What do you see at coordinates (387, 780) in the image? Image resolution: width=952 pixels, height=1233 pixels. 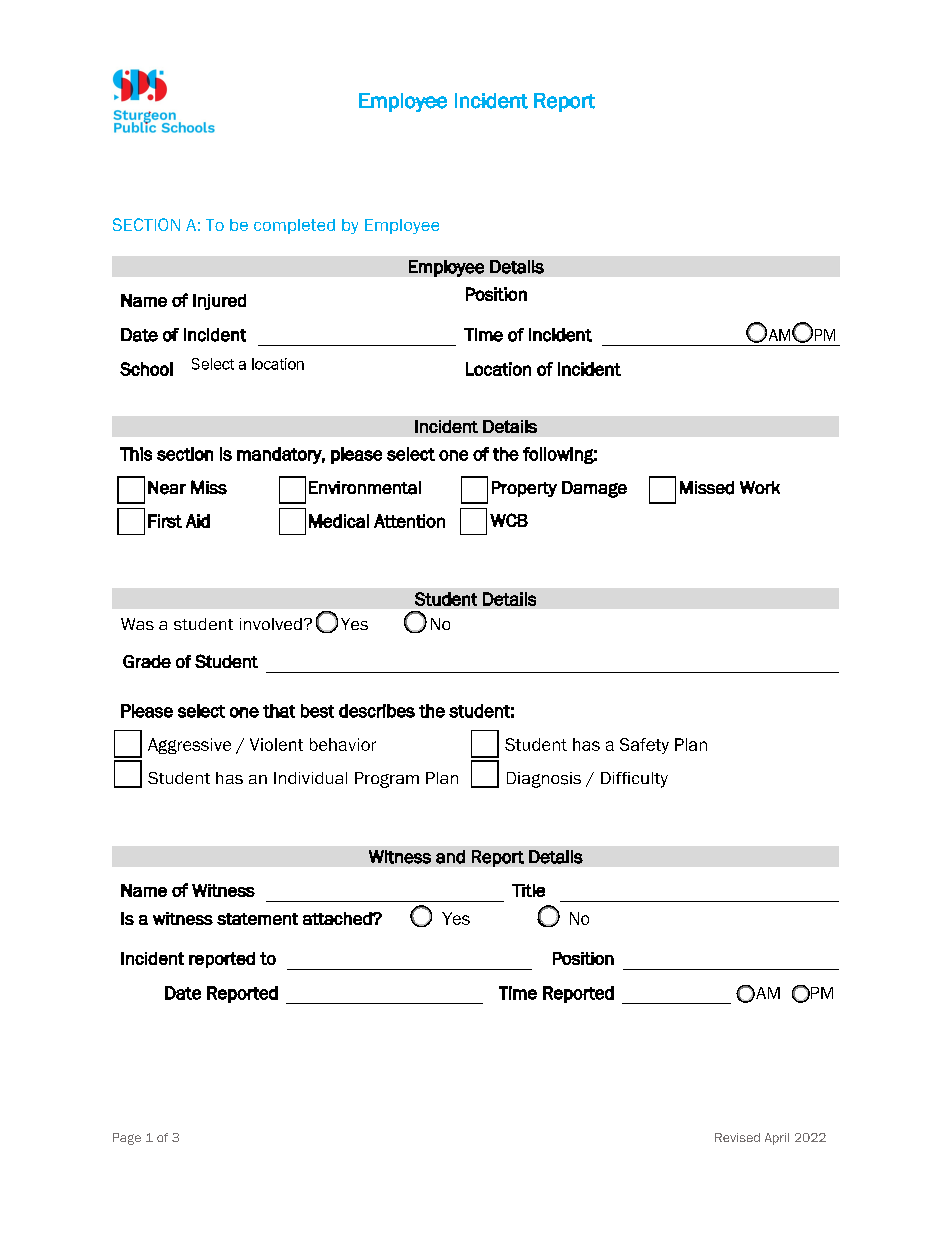 I see `Program` at bounding box center [387, 780].
